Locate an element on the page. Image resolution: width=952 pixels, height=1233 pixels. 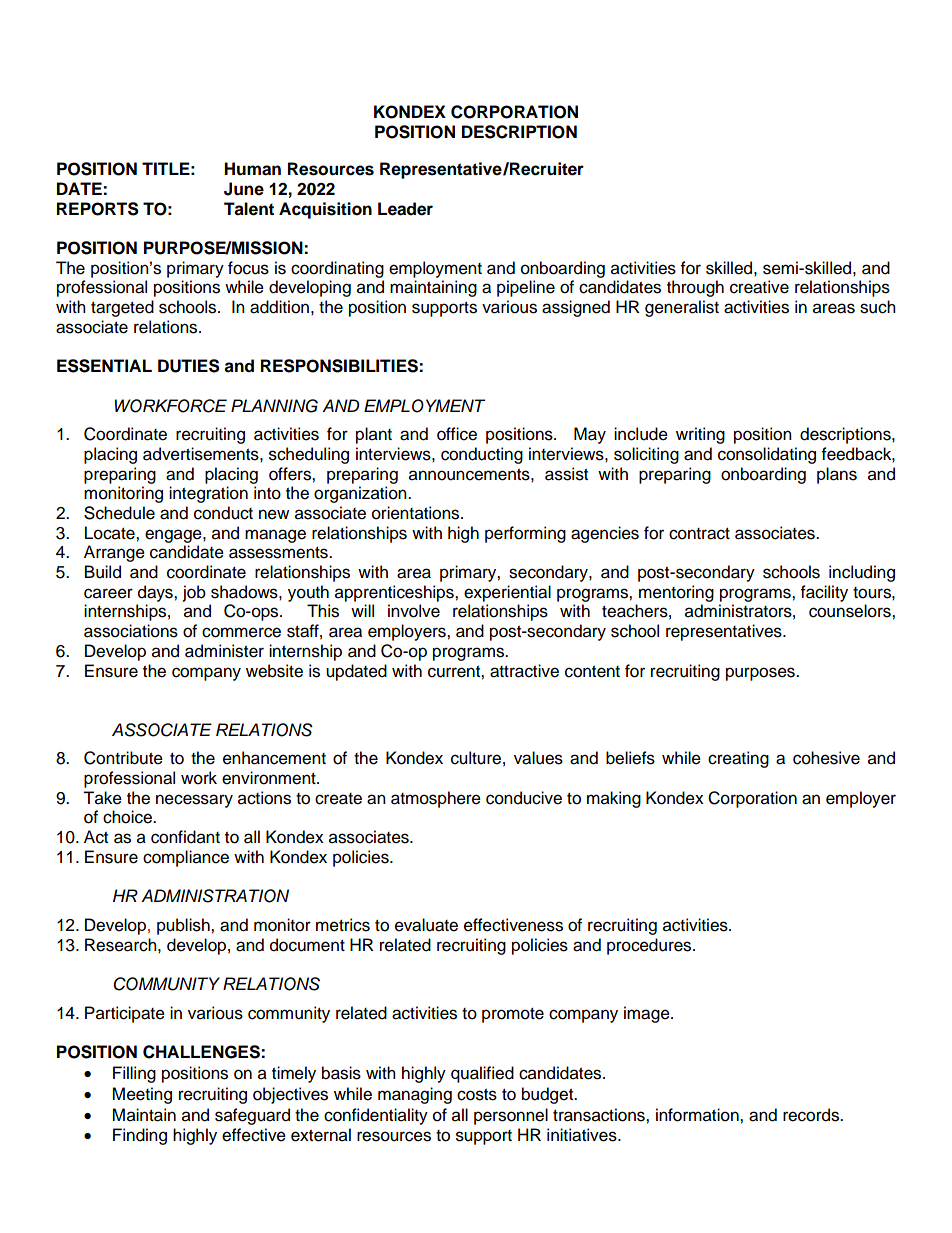
June is located at coordinates (244, 189).
